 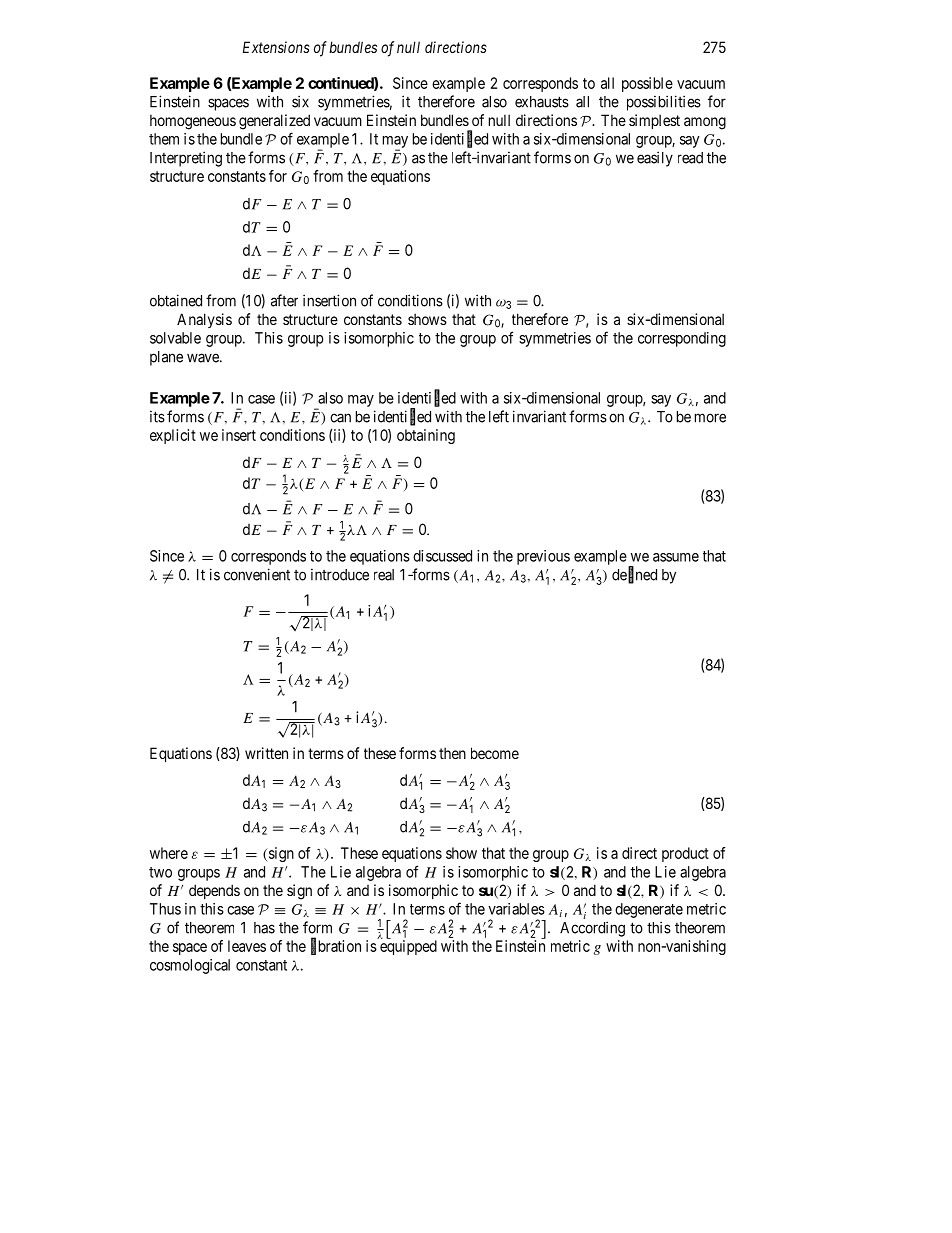 I want to click on Extensions, so click(x=276, y=47).
